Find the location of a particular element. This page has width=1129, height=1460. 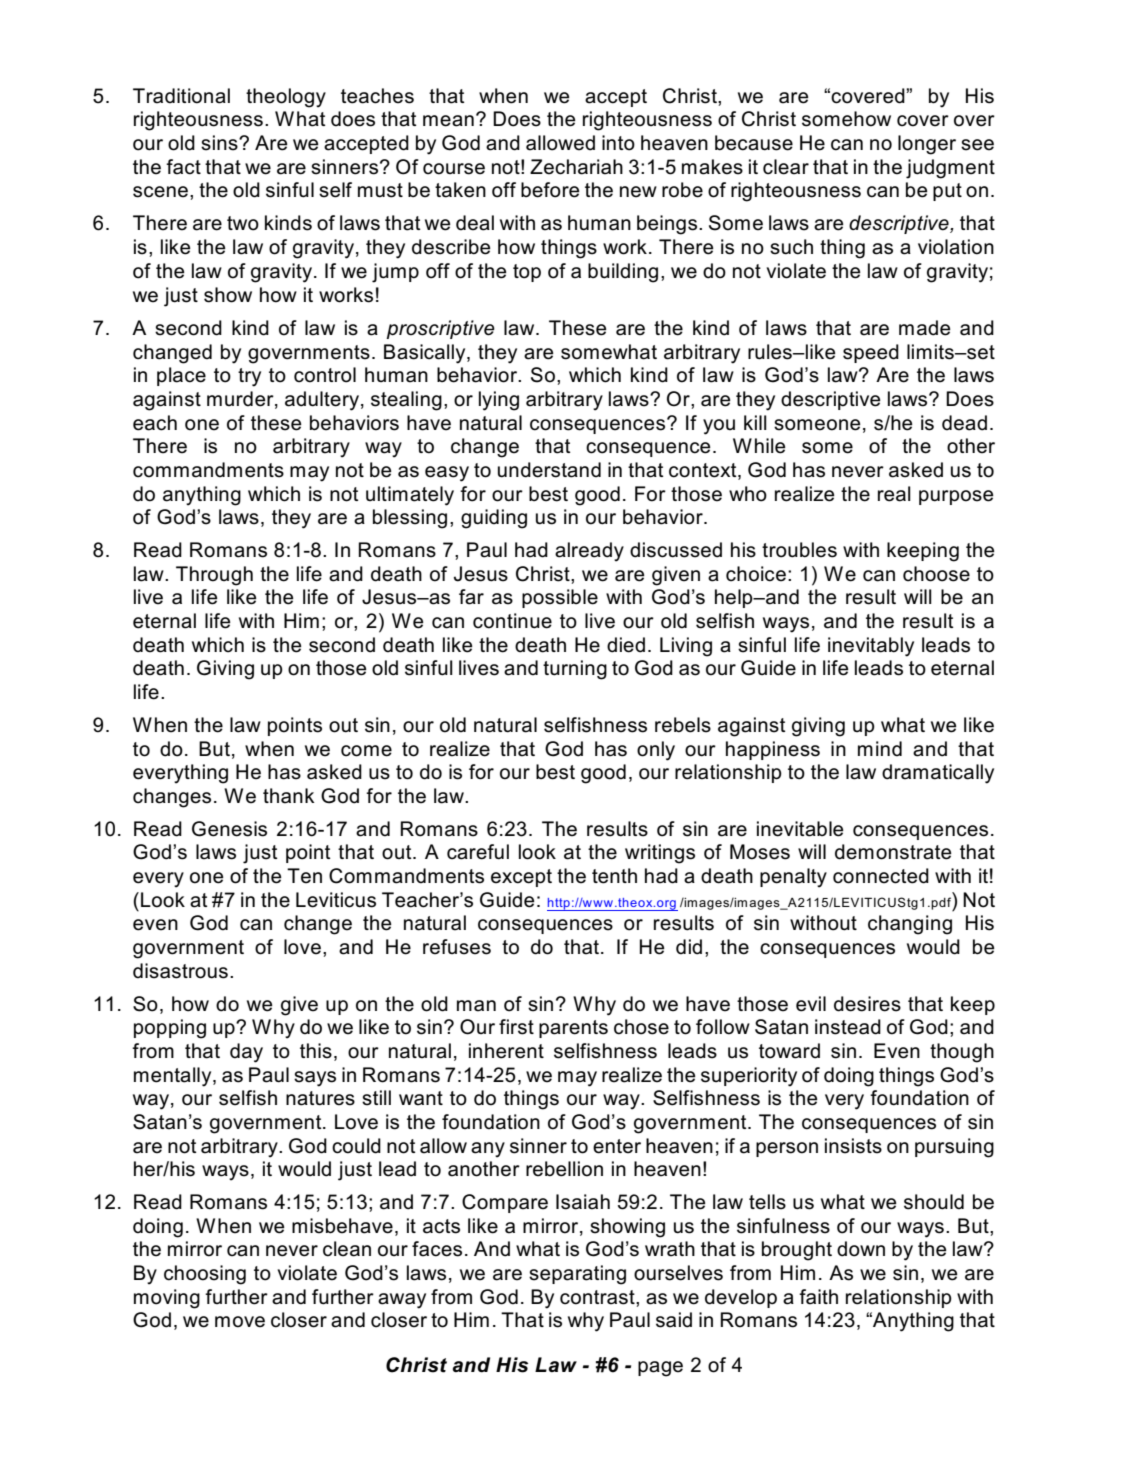

changing is located at coordinates (910, 925).
